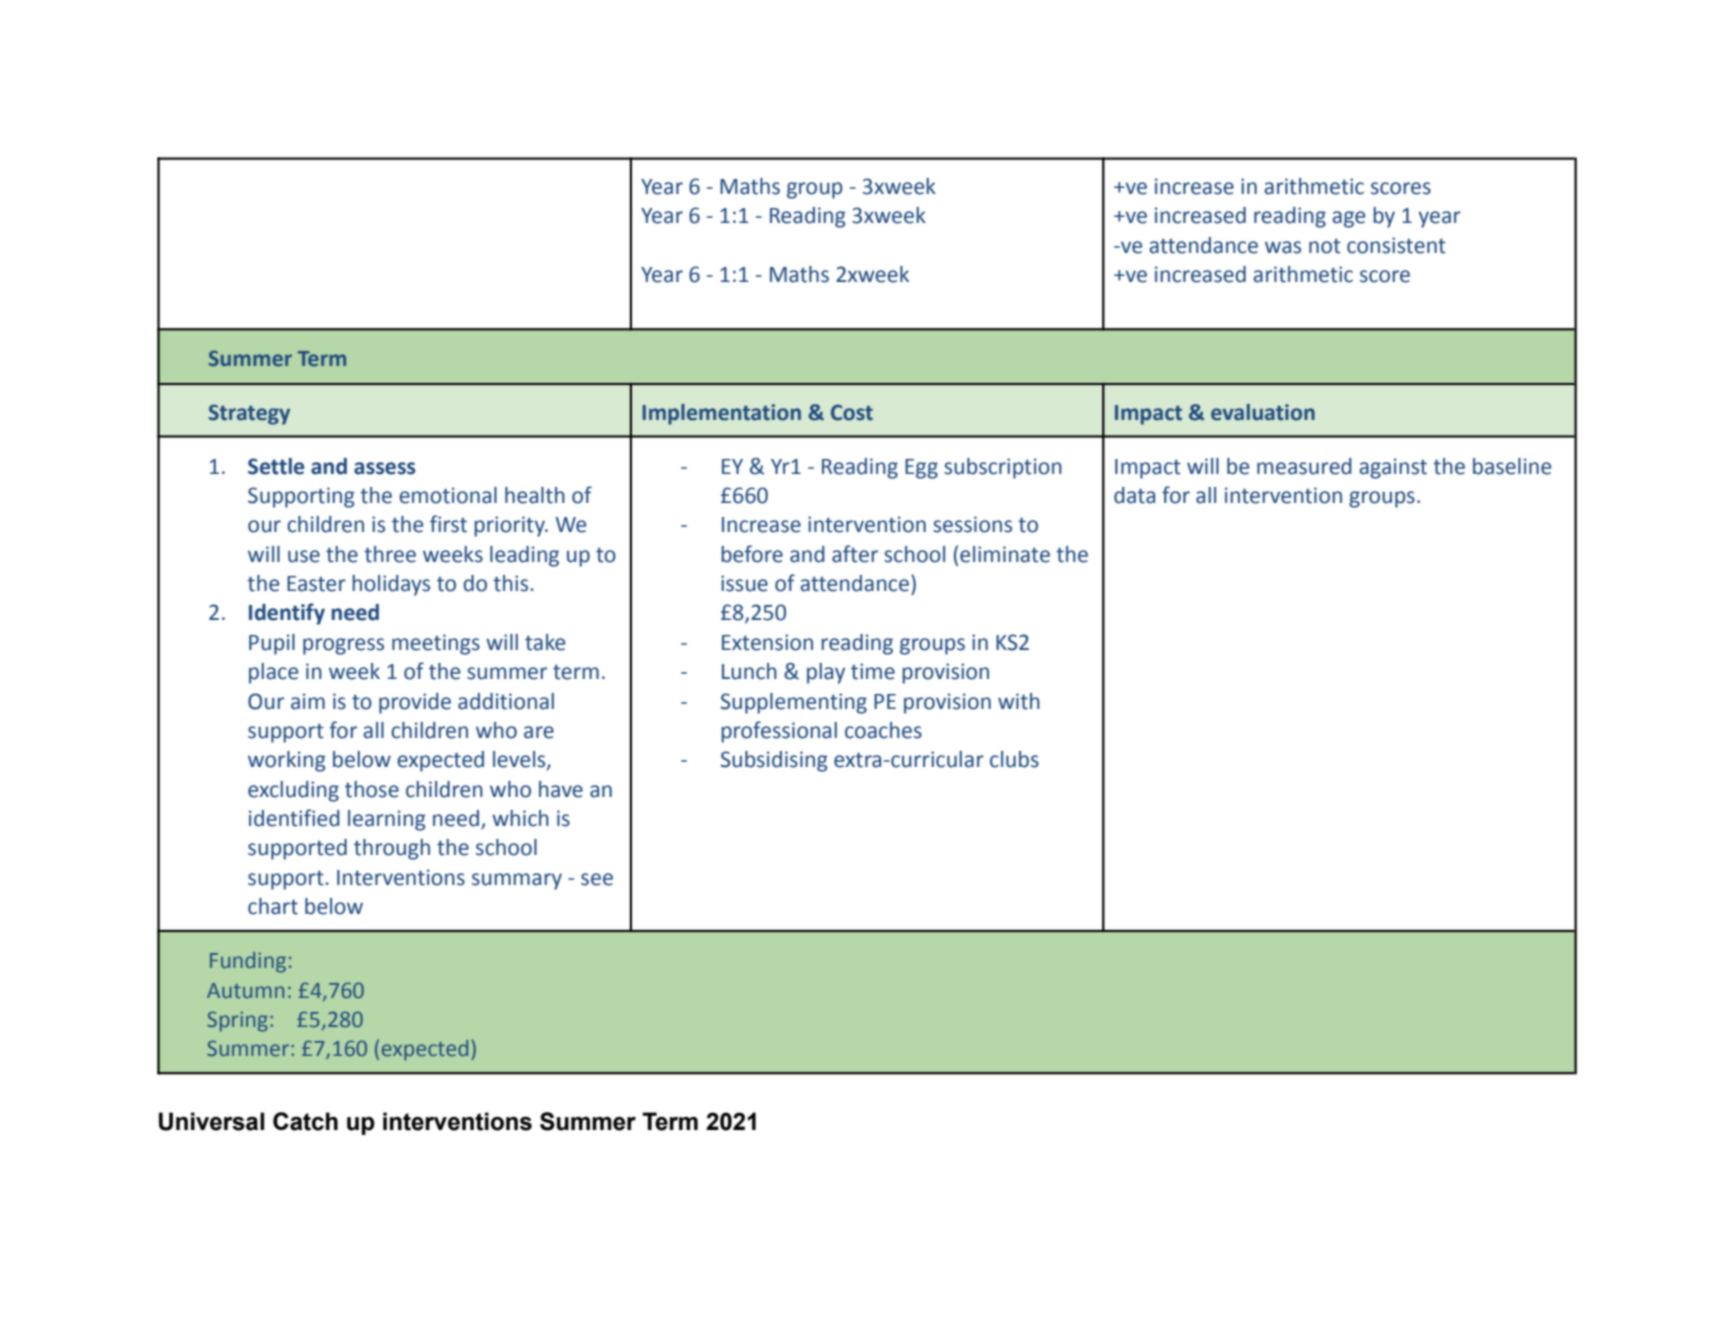  What do you see at coordinates (305, 1121) in the document?
I see `Catch` at bounding box center [305, 1121].
